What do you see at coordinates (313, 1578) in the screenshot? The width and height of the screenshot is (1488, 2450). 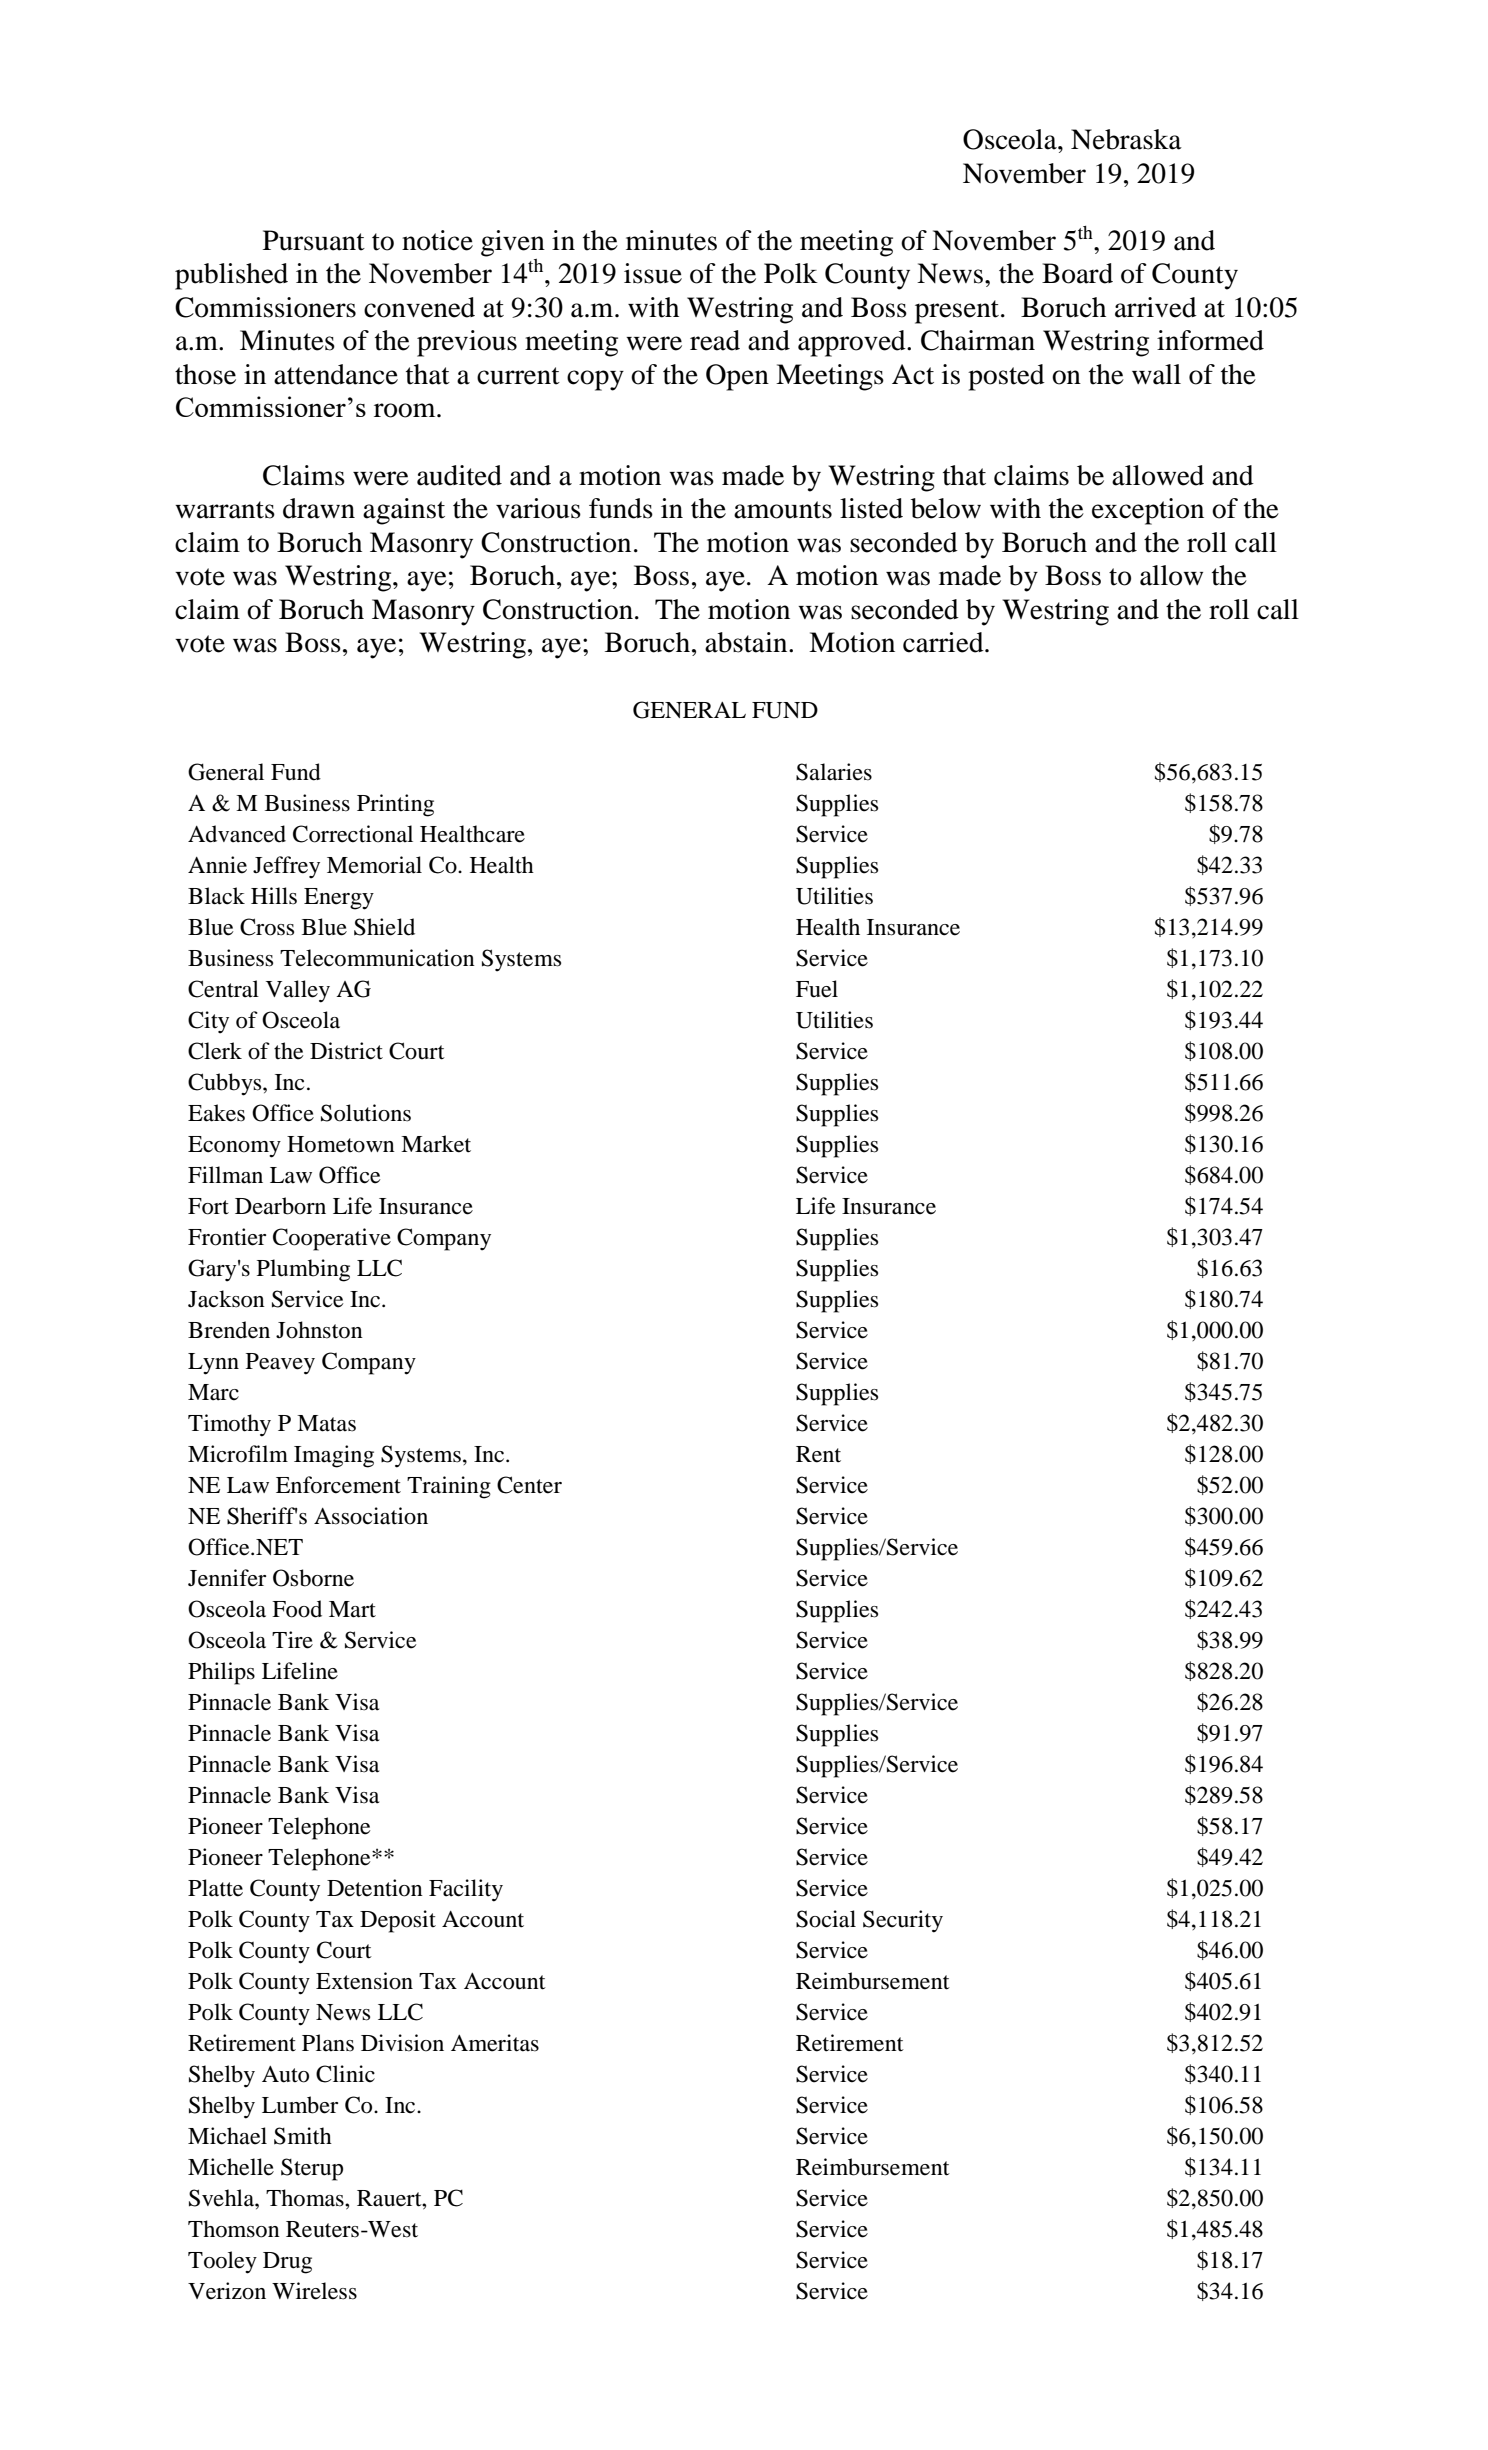 I see `Osborne` at bounding box center [313, 1578].
